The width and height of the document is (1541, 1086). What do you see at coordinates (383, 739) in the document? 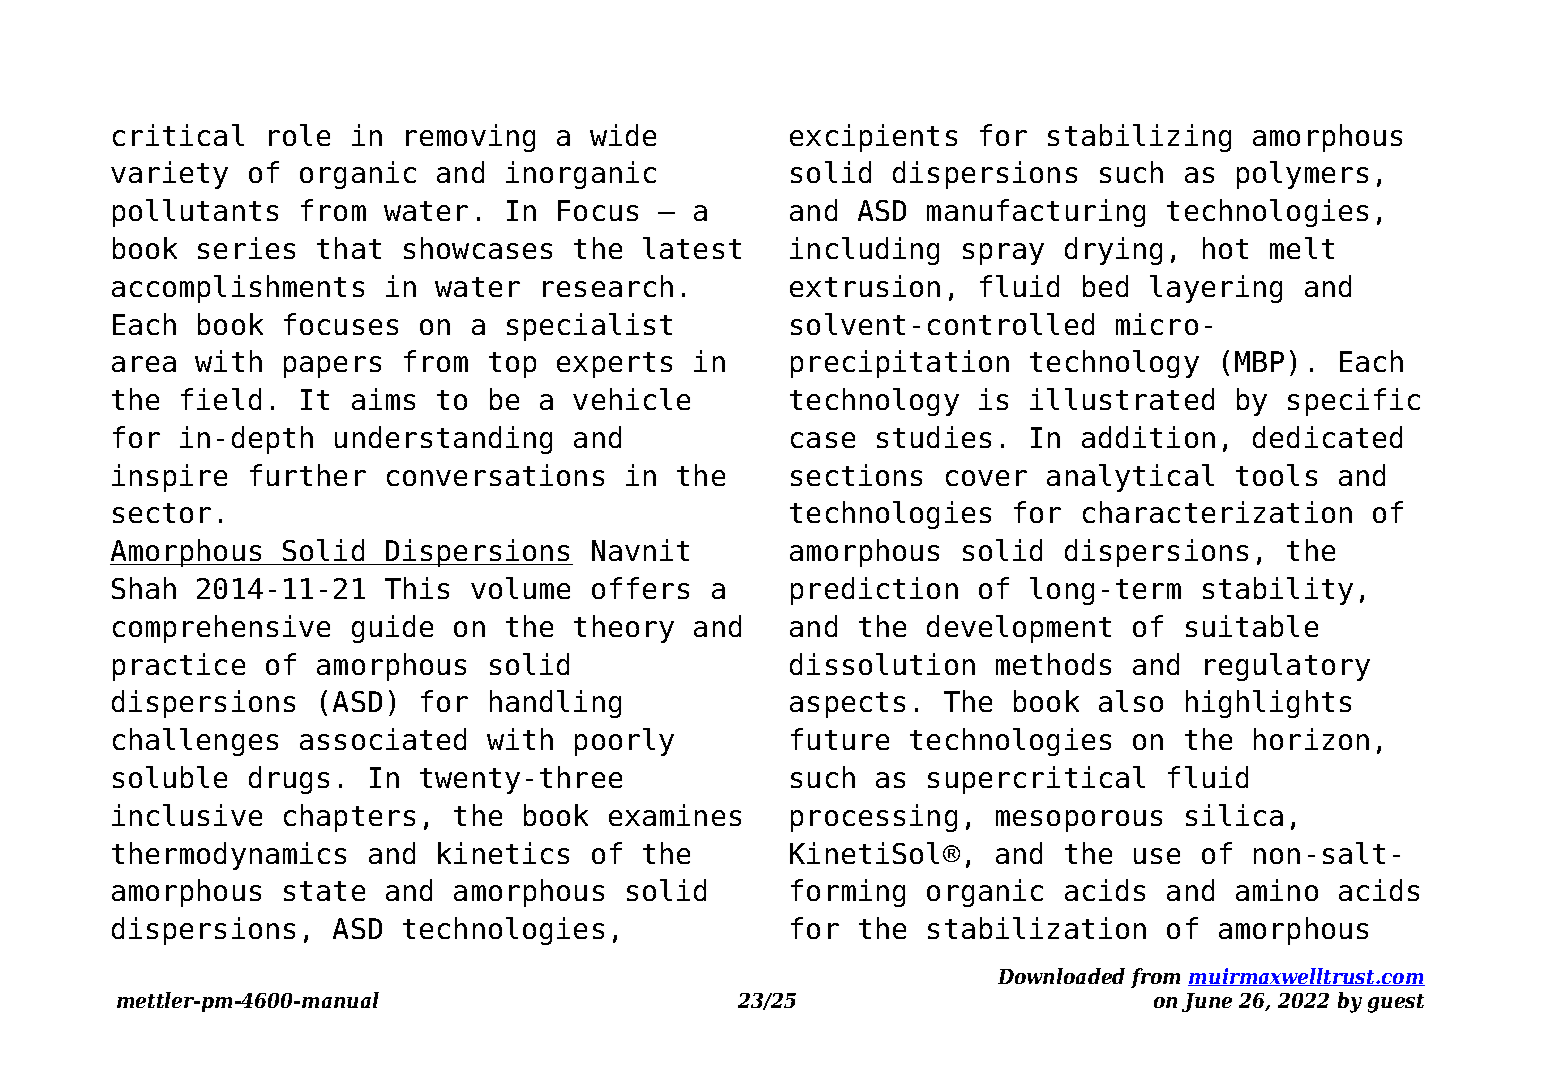
I see `associated` at bounding box center [383, 739].
